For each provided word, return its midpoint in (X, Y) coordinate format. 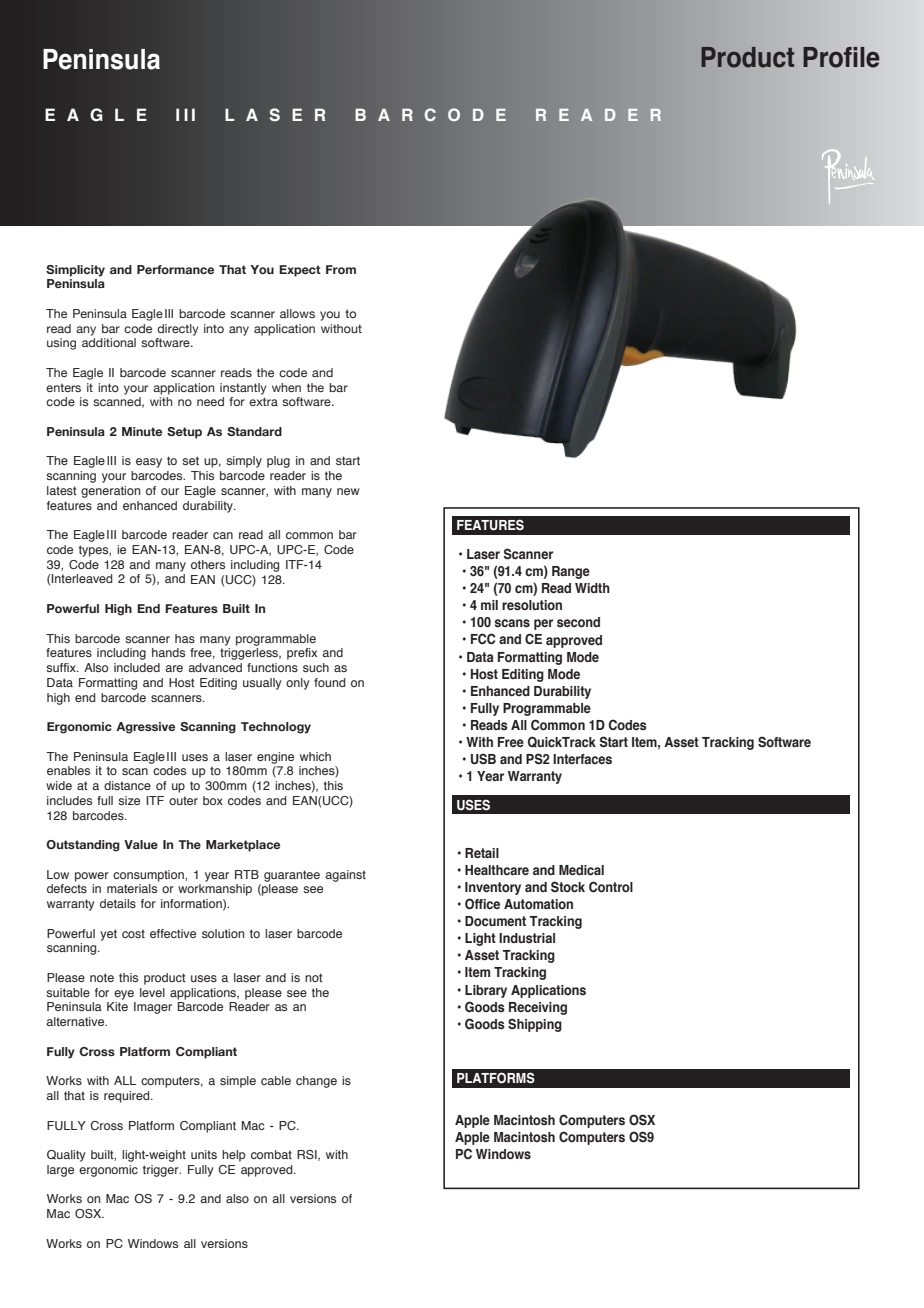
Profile (841, 57)
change (316, 1082)
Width (592, 588)
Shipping (535, 1025)
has (185, 638)
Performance (175, 269)
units (204, 1154)
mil (489, 605)
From (341, 269)
